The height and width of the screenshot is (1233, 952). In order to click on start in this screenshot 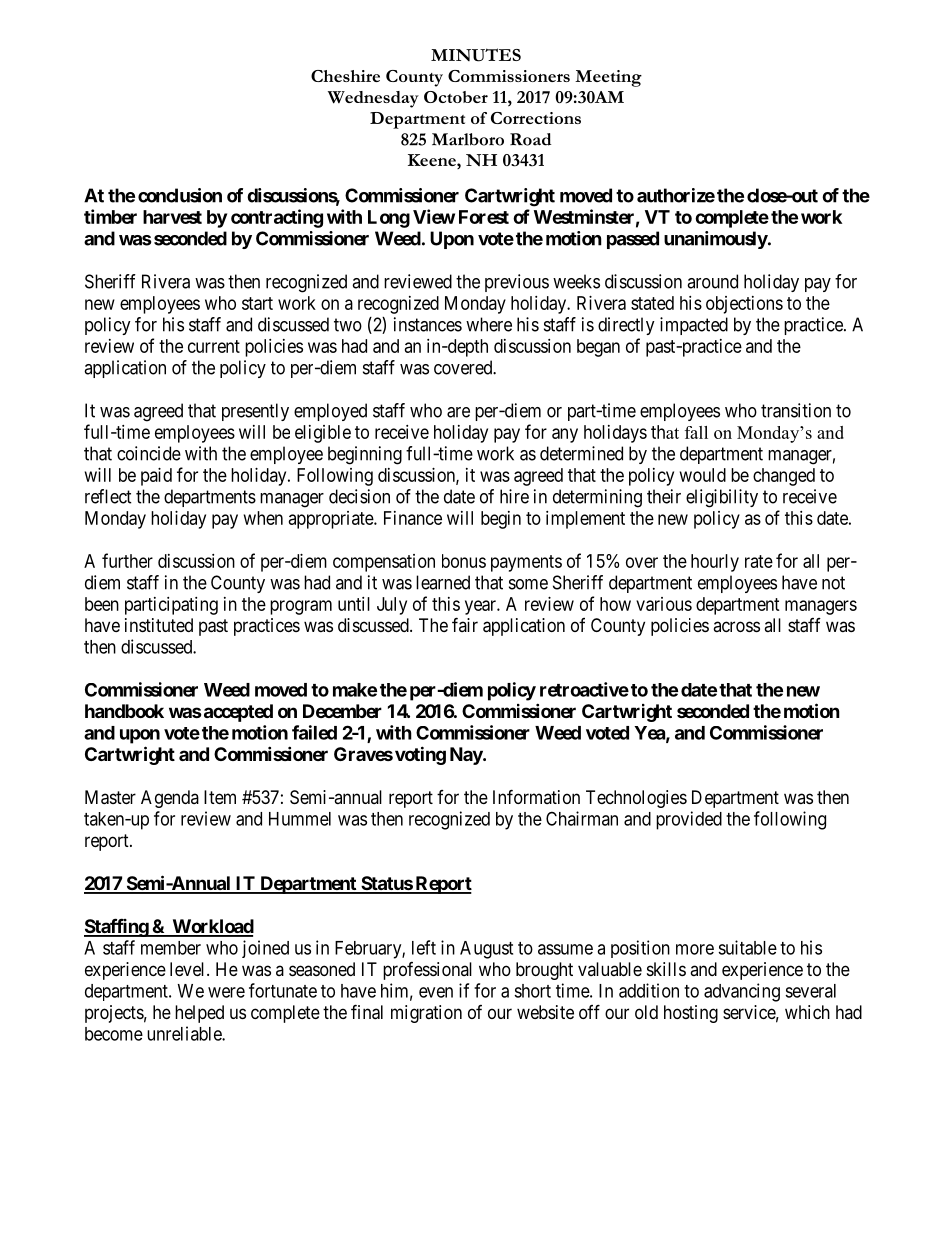, I will do `click(257, 303)`.
